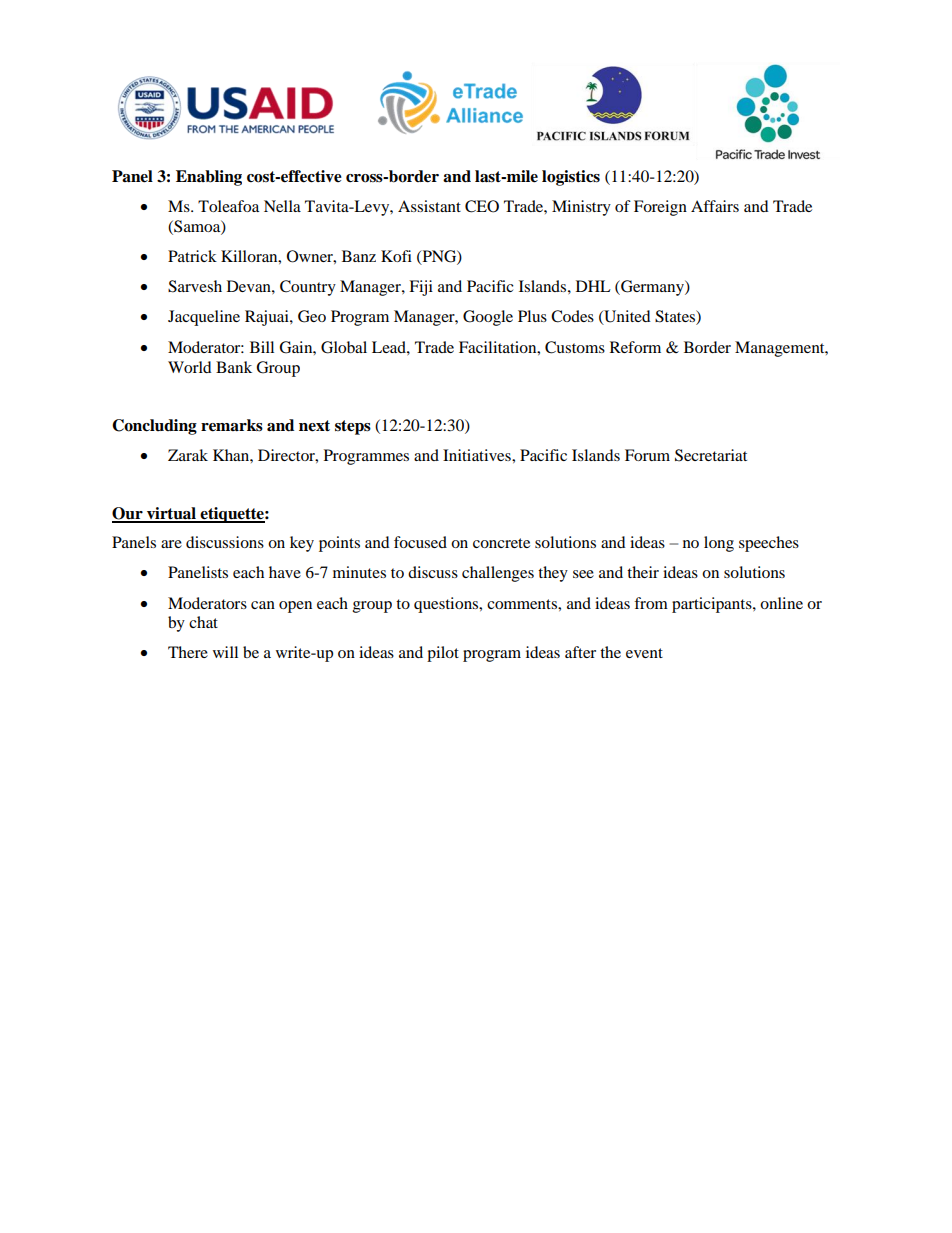 Image resolution: width=952 pixels, height=1233 pixels. Describe the element at coordinates (715, 206) in the screenshot. I see `Affairs` at that location.
